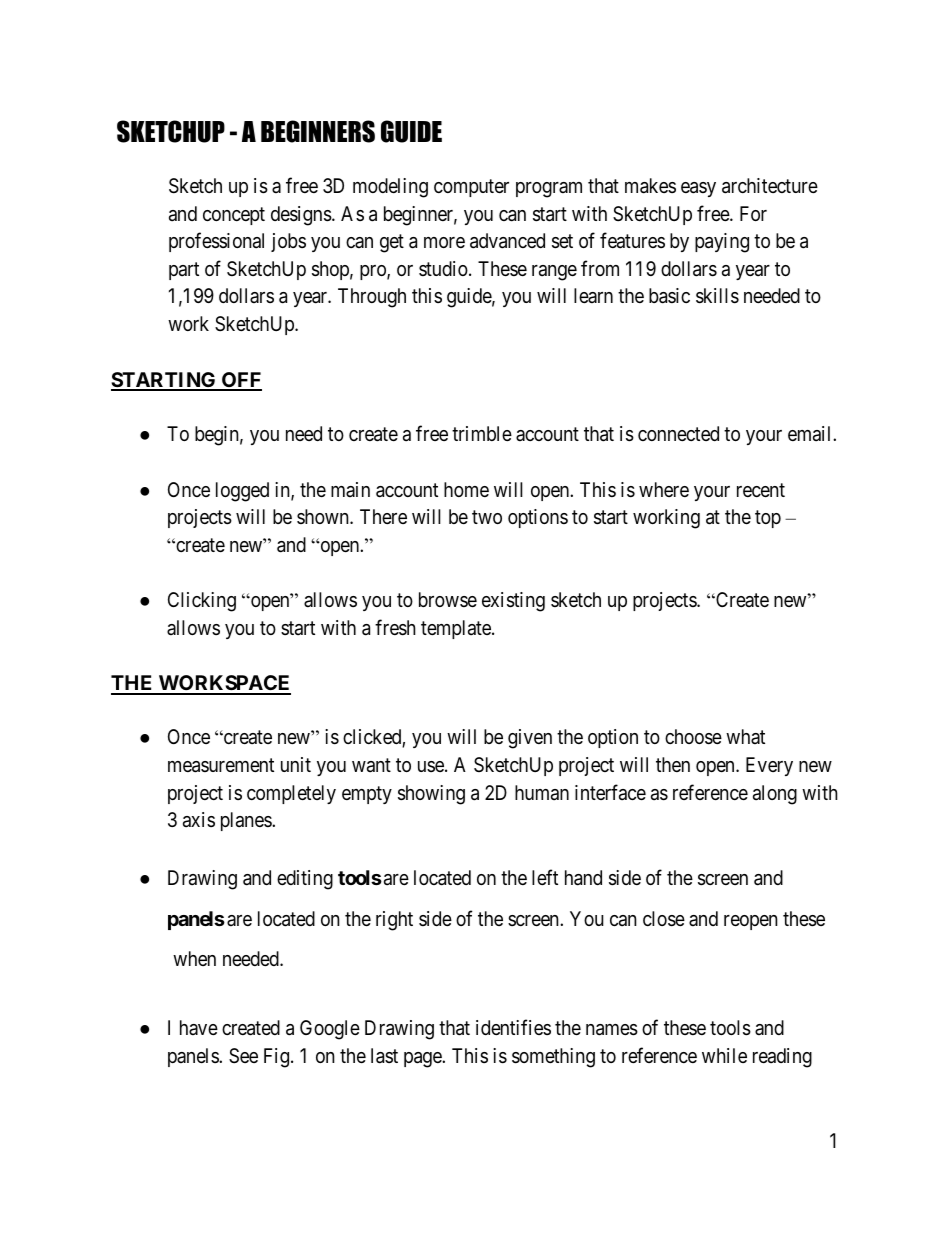 The image size is (952, 1233). I want to click on existing, so click(513, 602).
